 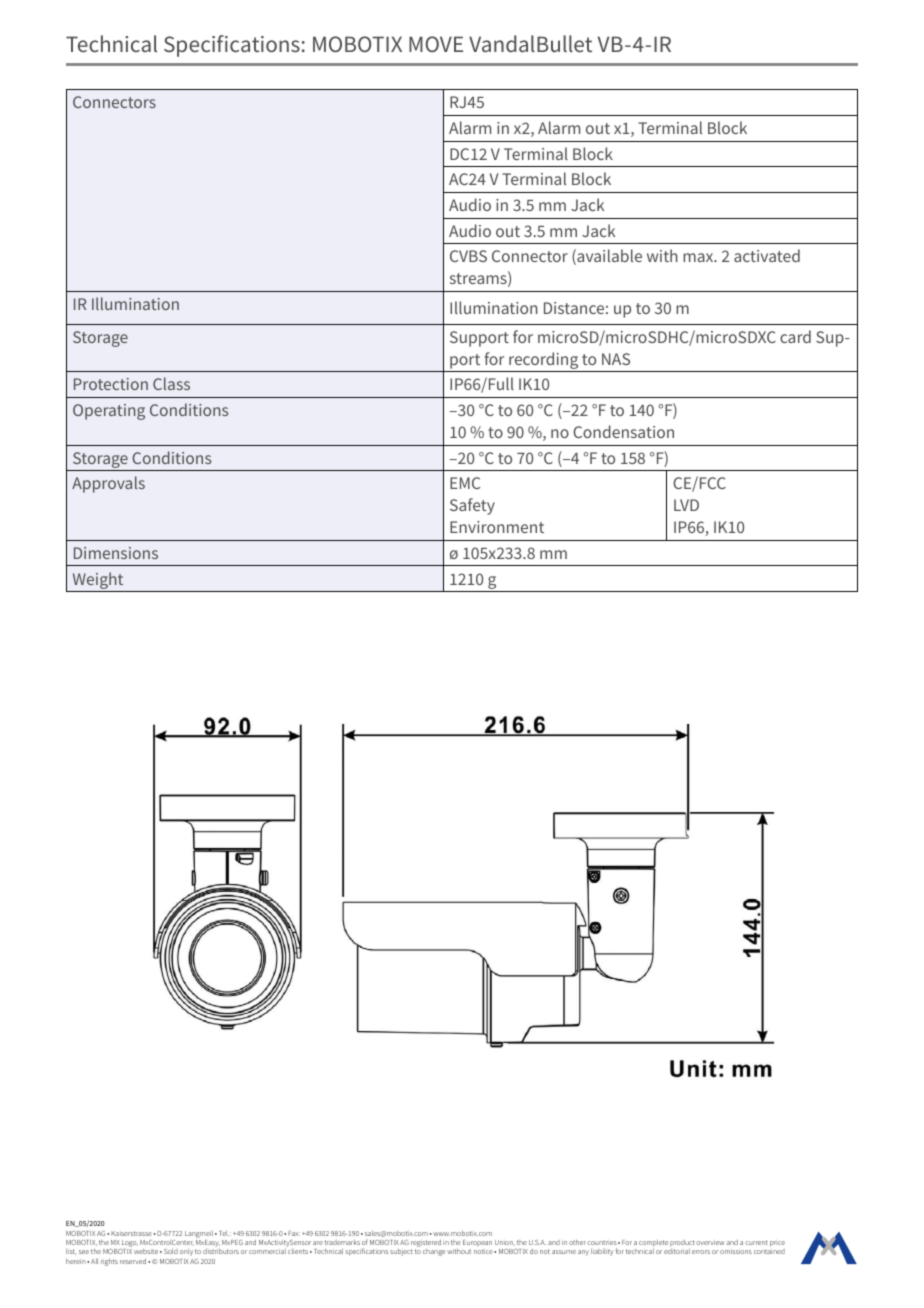 I want to click on max, so click(x=699, y=257).
